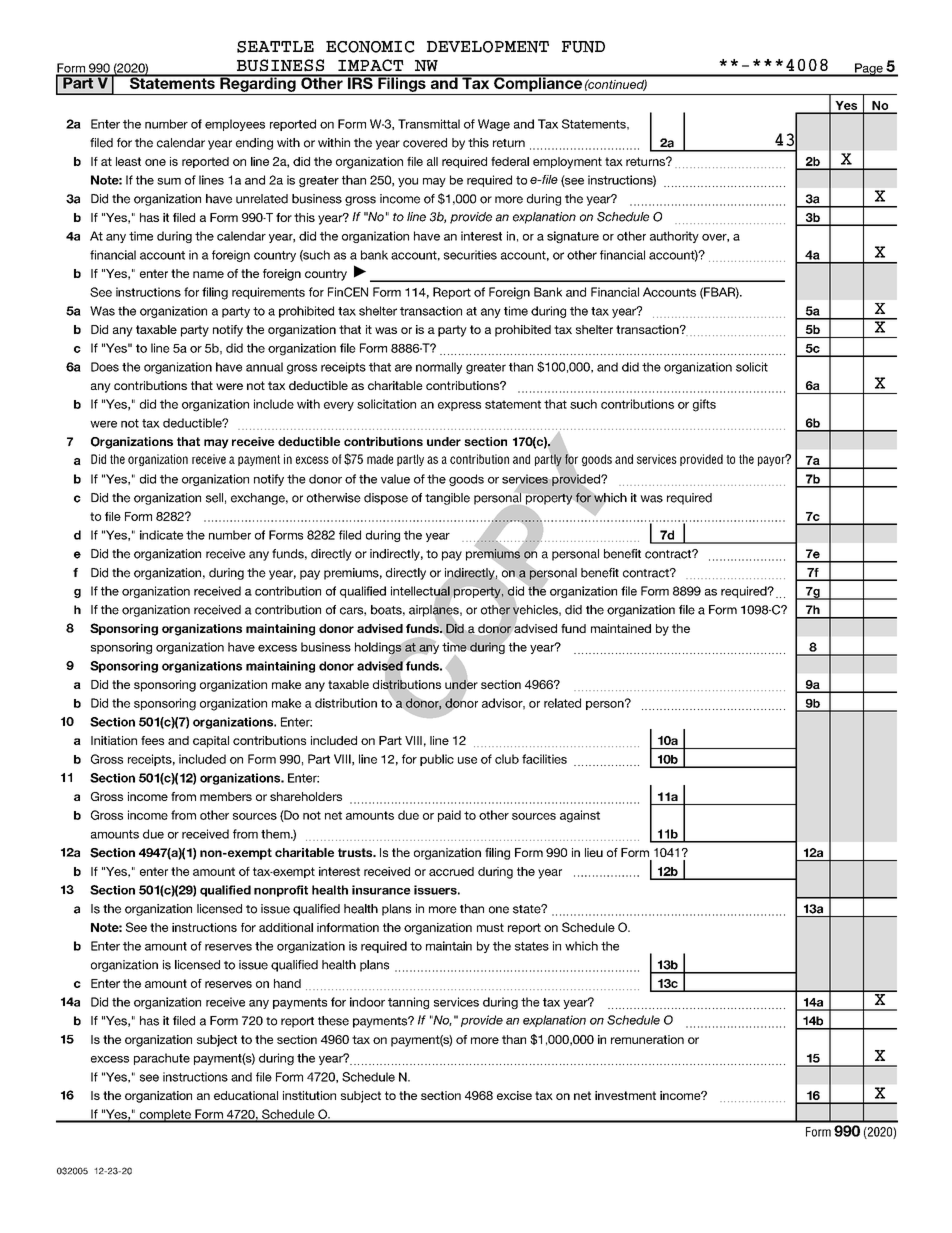  What do you see at coordinates (161, 535) in the screenshot?
I see `indicate` at bounding box center [161, 535].
